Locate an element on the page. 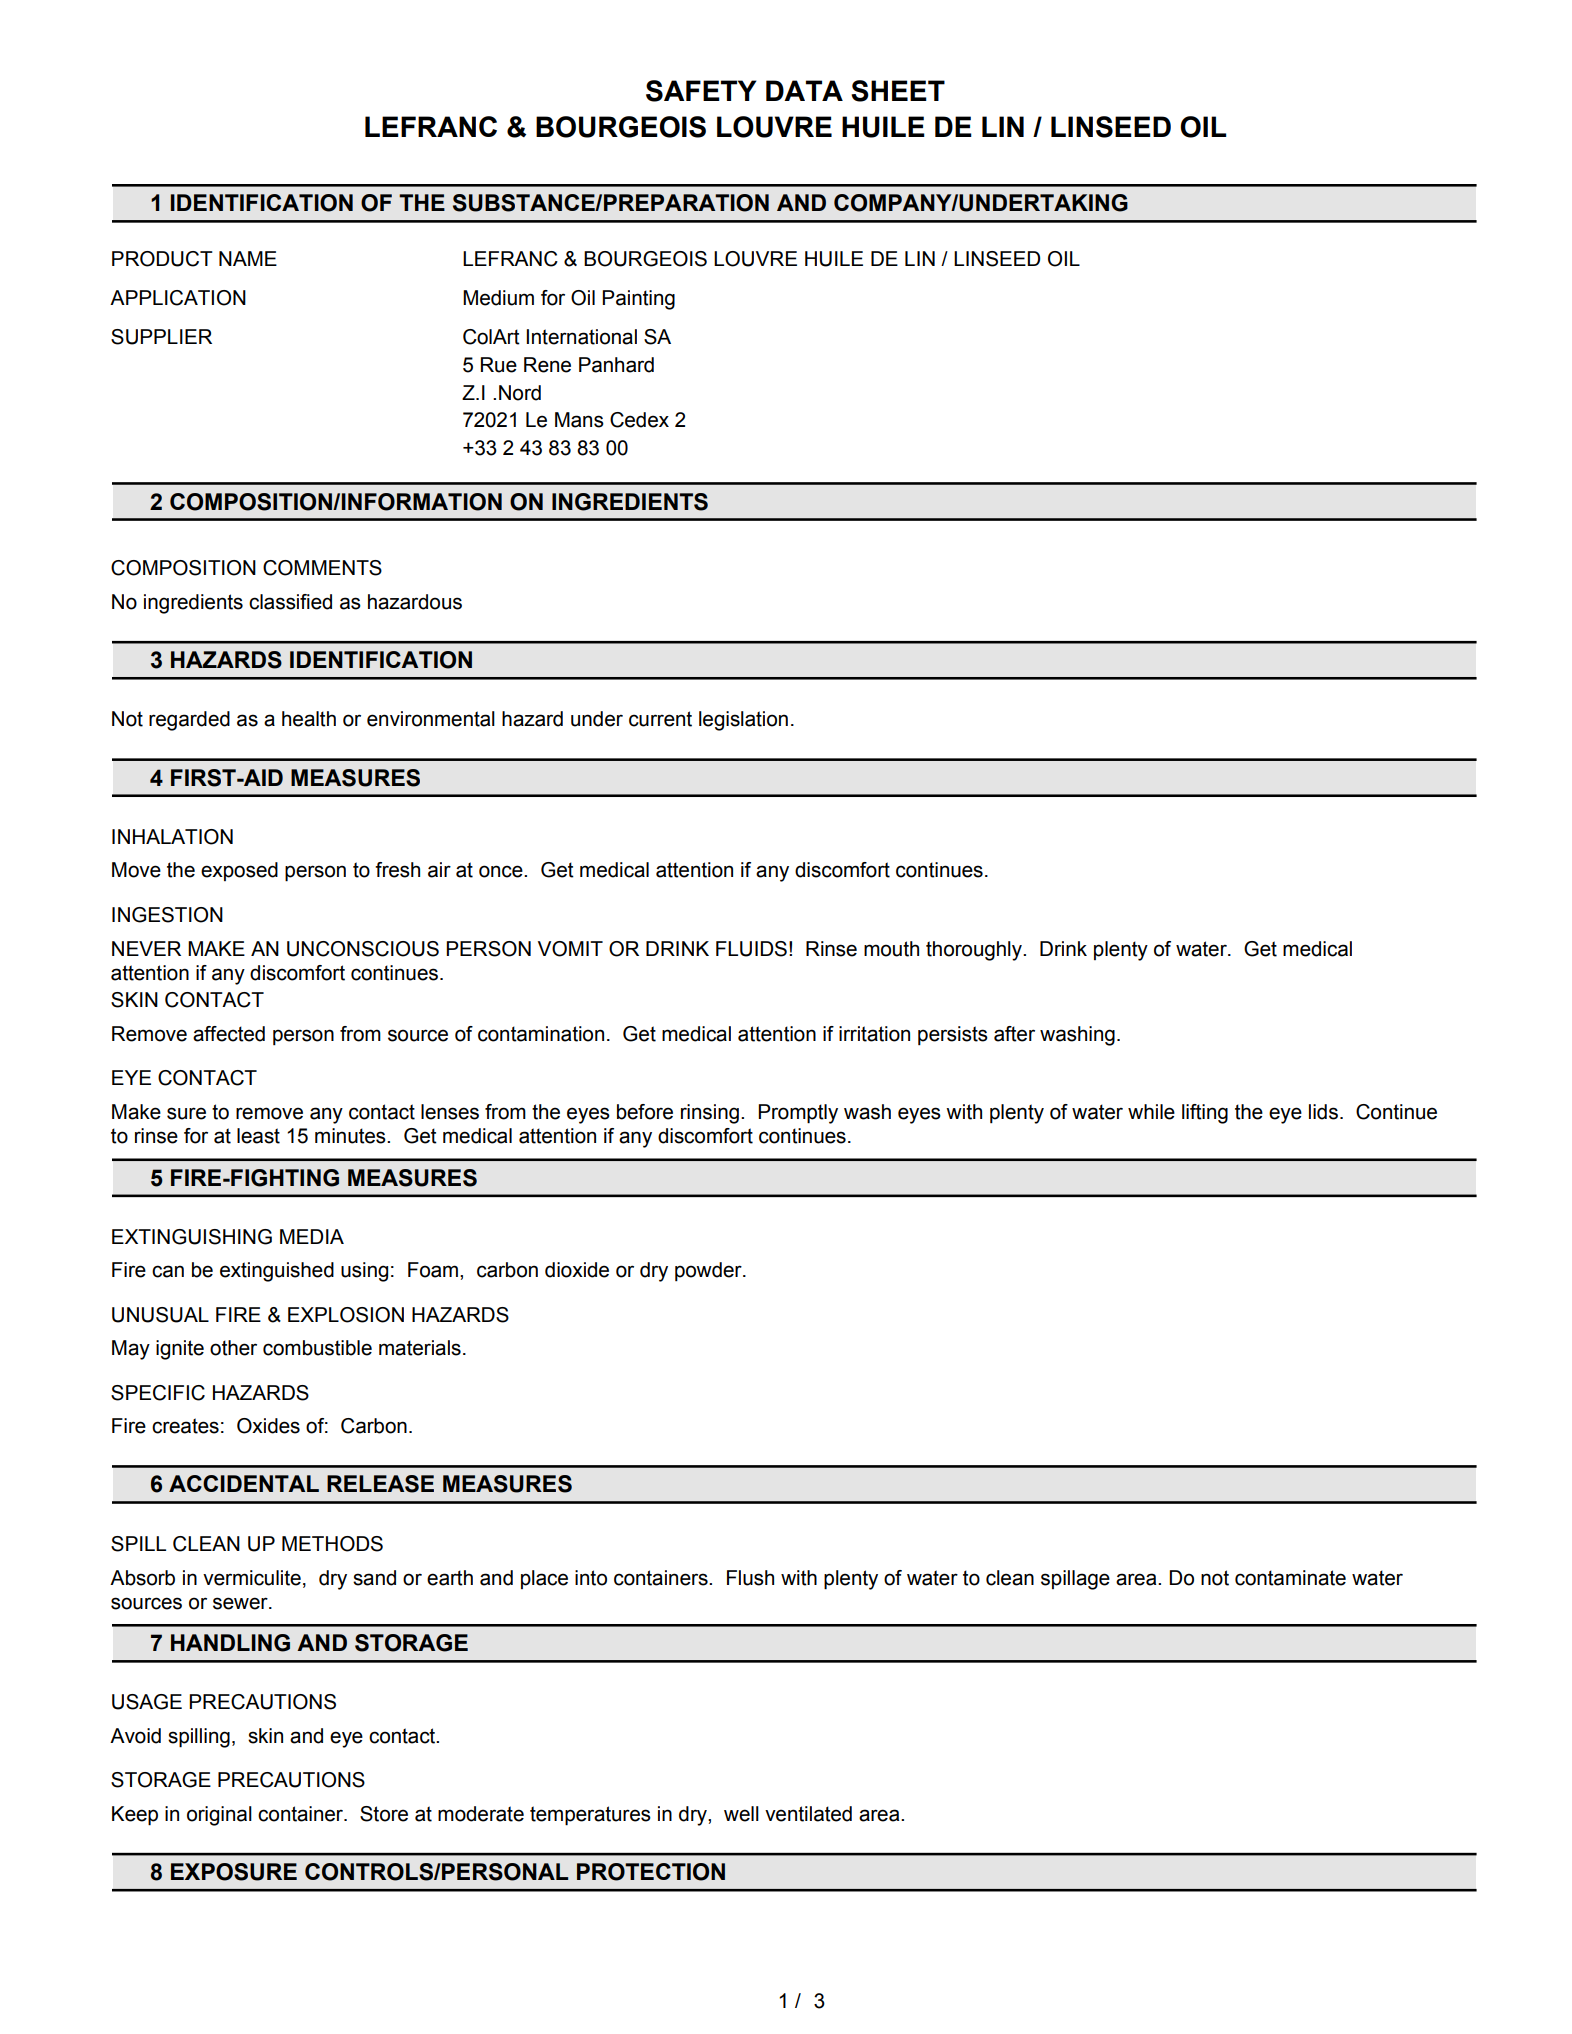 The height and width of the page is (2034, 1572). contaminate is located at coordinates (1290, 1578).
